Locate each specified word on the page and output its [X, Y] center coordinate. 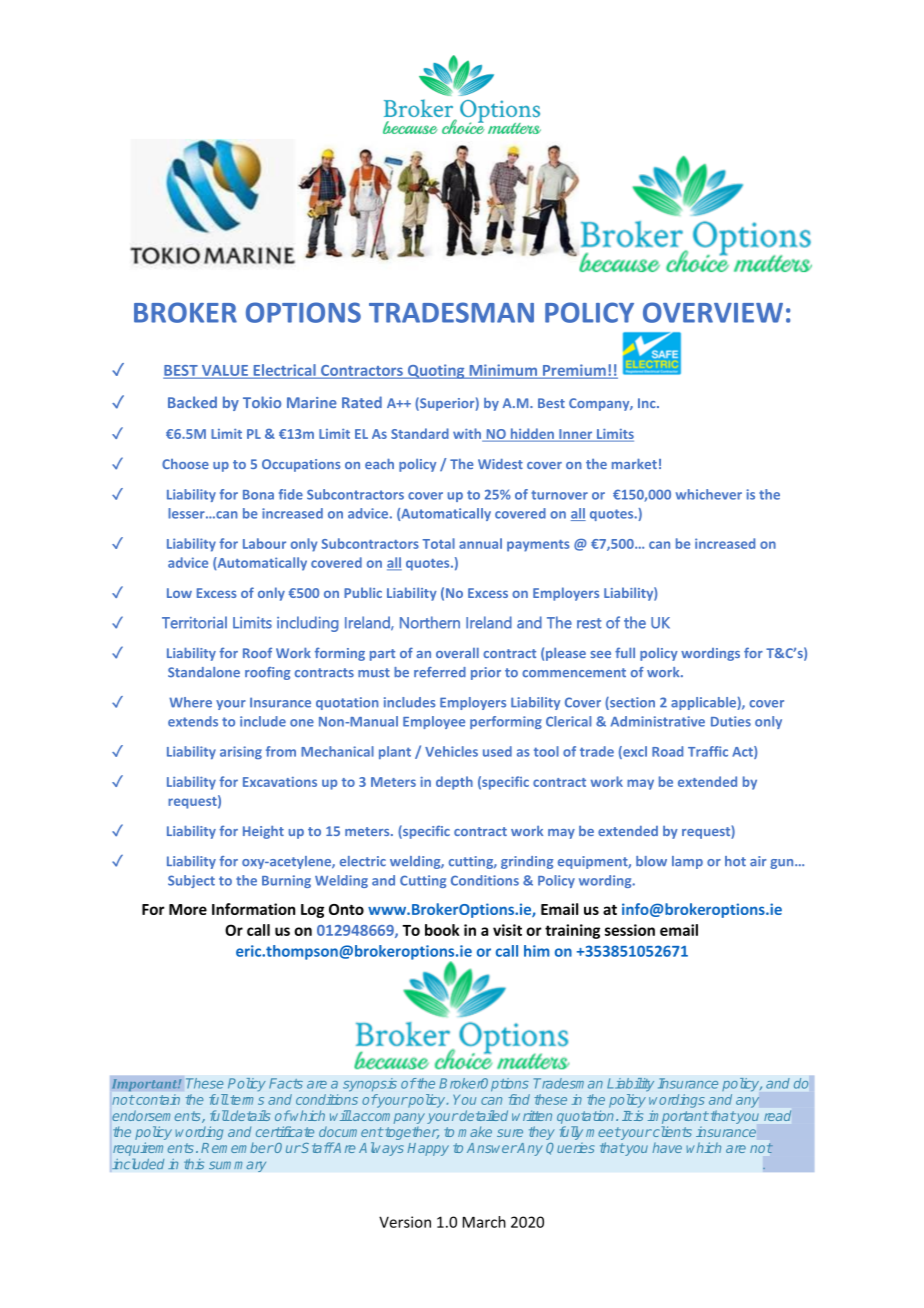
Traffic [708, 751]
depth [454, 783]
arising [241, 752]
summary [237, 1166]
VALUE [224, 371]
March [484, 1222]
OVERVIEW [713, 312]
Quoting [436, 371]
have [667, 1147]
